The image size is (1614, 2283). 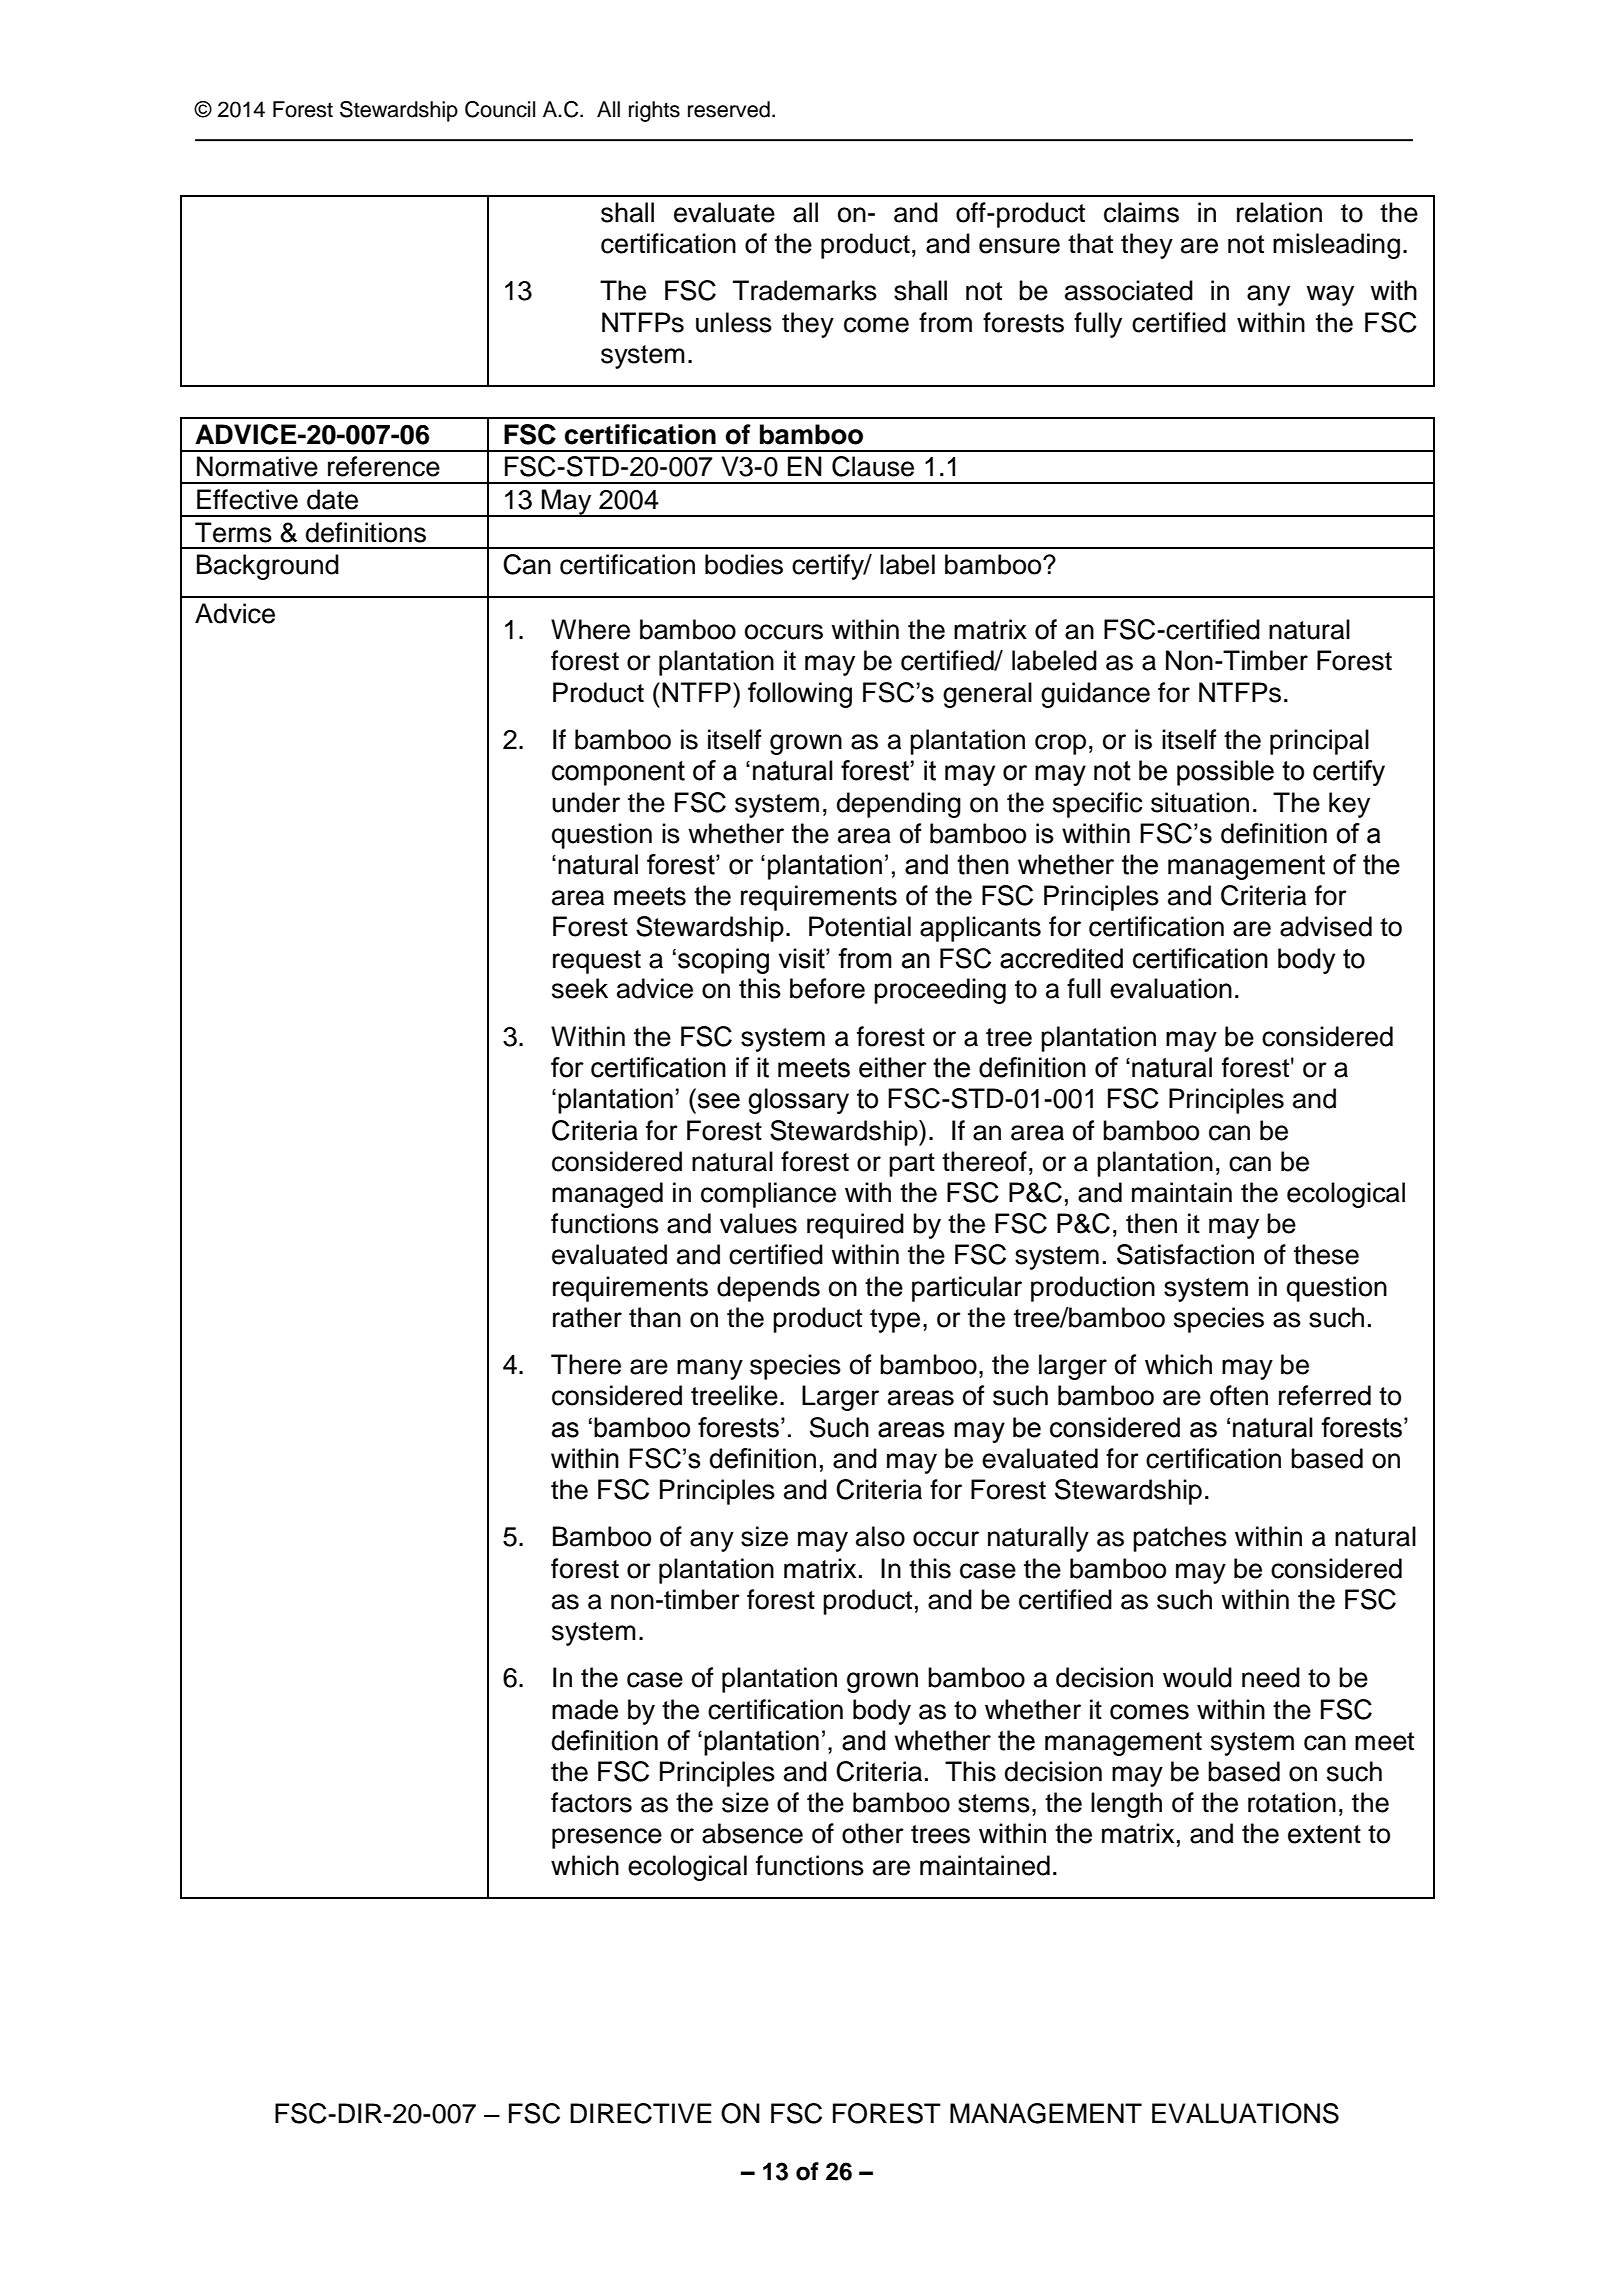 I want to click on absence, so click(x=752, y=1833).
